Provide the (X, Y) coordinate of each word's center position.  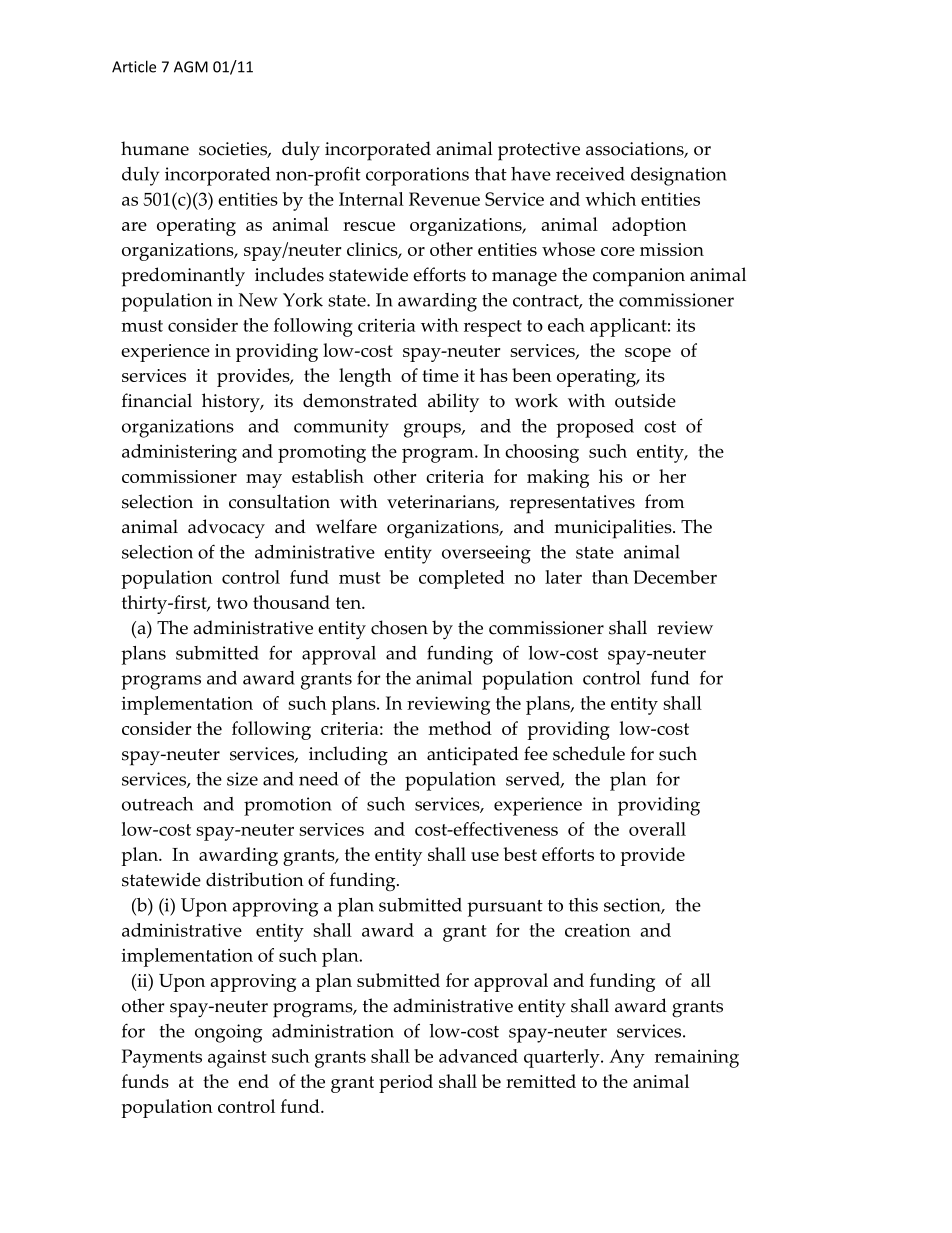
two (232, 603)
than (610, 577)
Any (627, 1058)
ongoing (228, 1033)
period (406, 1083)
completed (462, 579)
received (590, 174)
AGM (191, 67)
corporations (417, 176)
